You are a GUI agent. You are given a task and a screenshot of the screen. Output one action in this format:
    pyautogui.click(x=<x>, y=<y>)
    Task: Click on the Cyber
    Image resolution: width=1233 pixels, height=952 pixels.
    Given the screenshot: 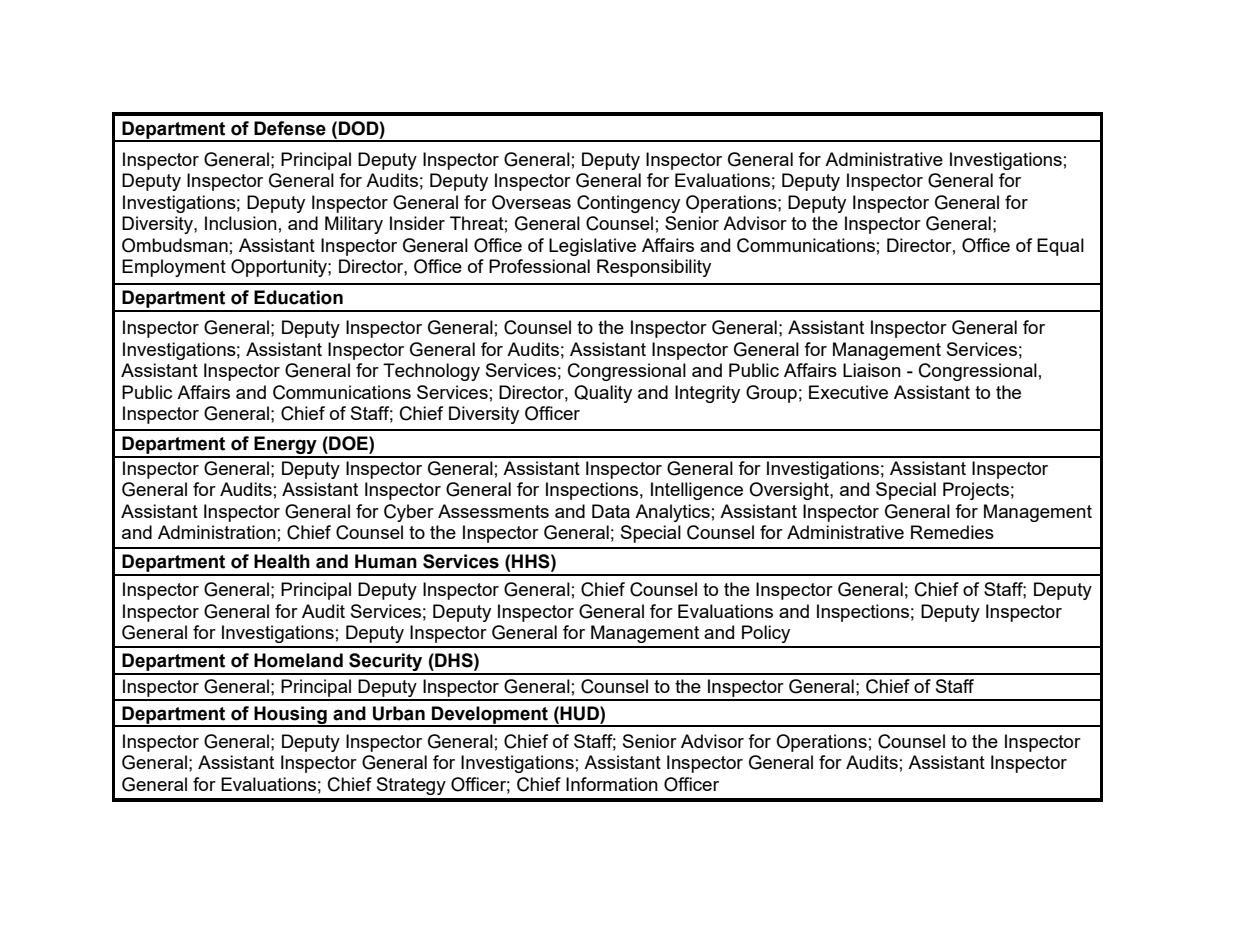 What is the action you would take?
    pyautogui.click(x=409, y=513)
